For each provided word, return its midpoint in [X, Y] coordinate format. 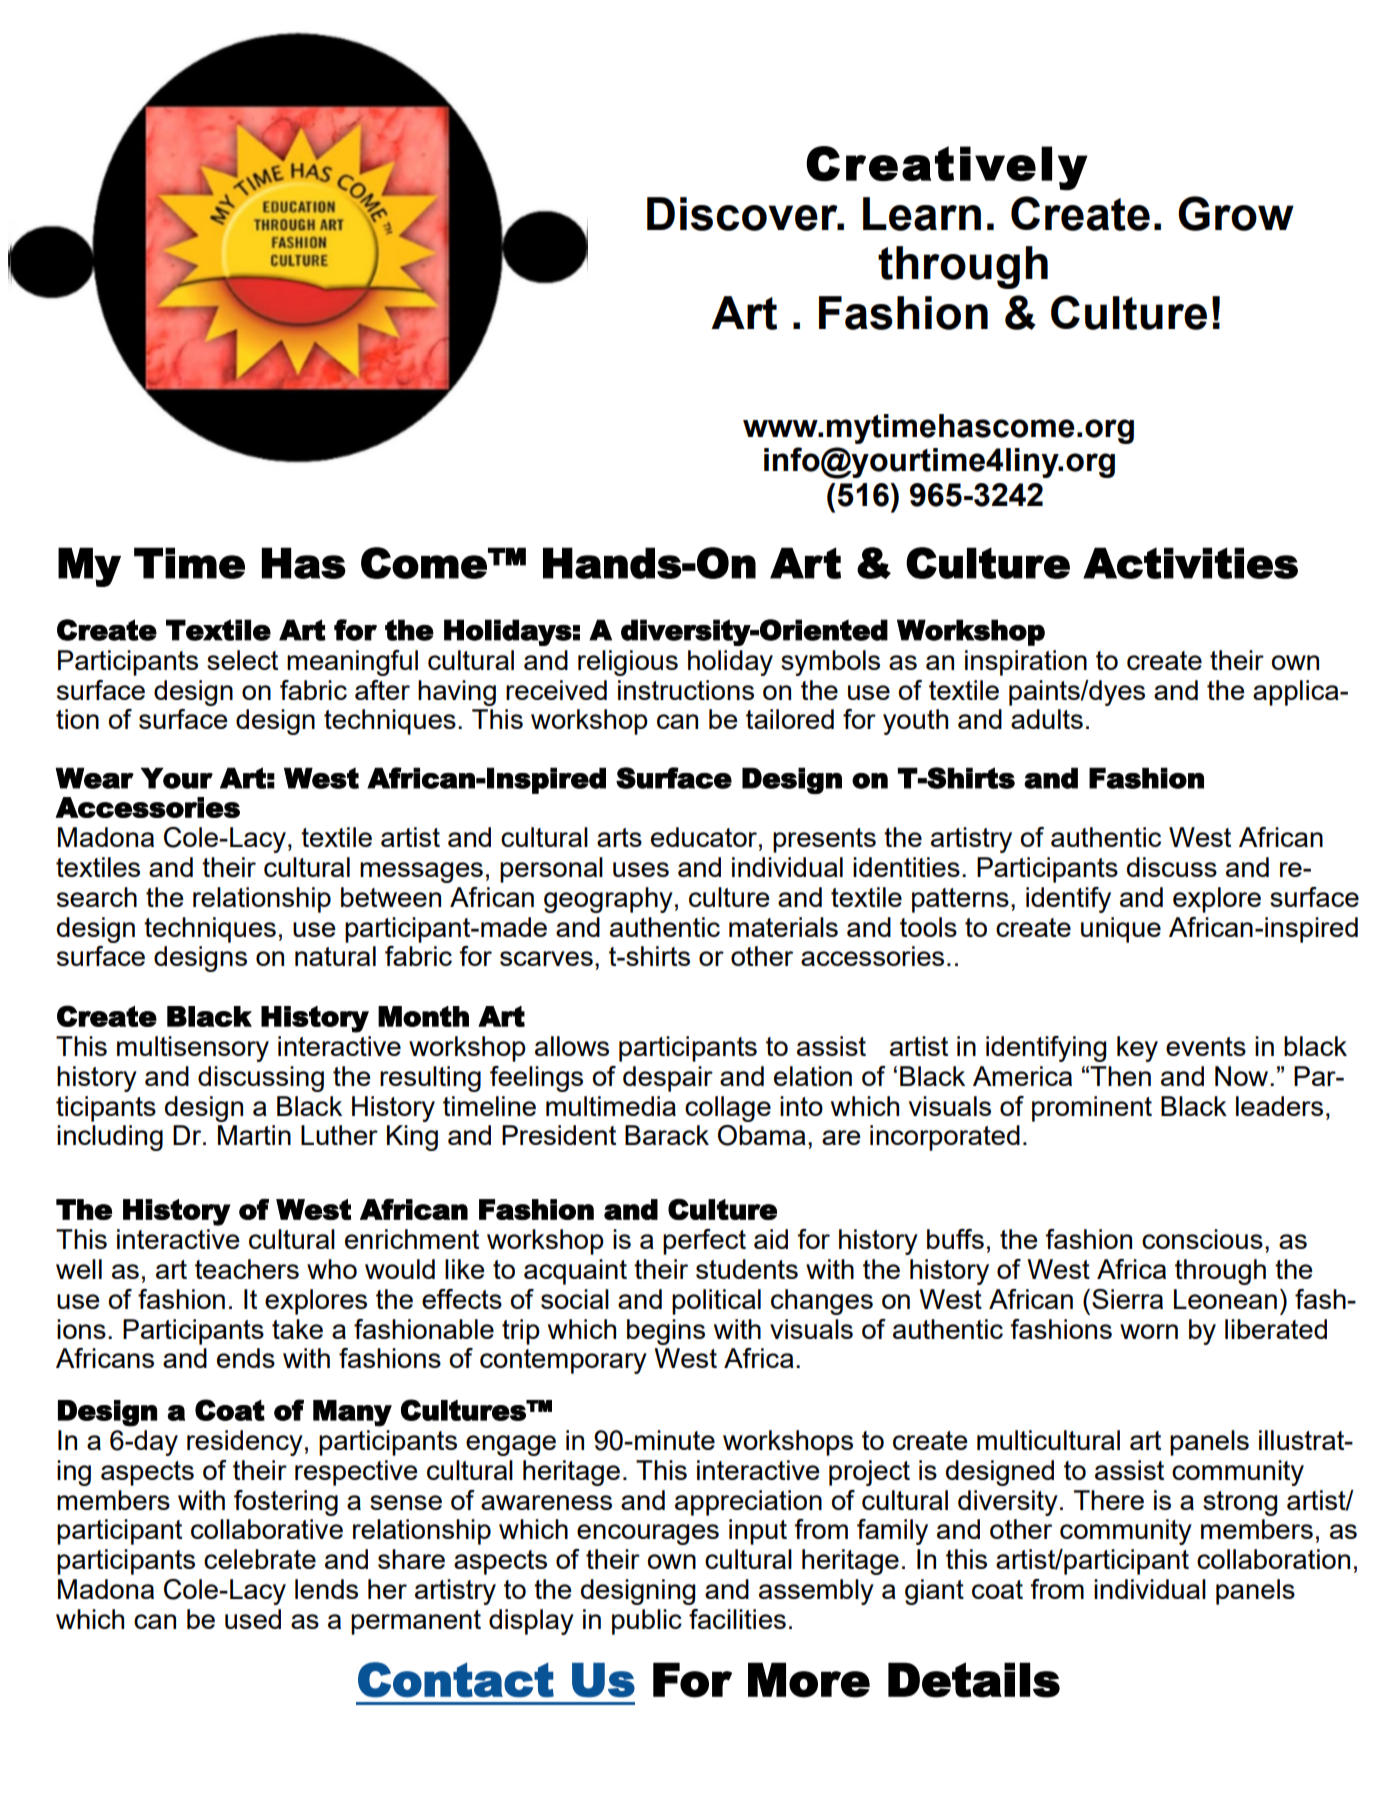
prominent [1092, 1109]
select [242, 660]
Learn [922, 214]
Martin [254, 1135]
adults [1047, 719]
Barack [667, 1135]
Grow [1236, 213]
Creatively [947, 168]
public [647, 1622]
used [253, 1619]
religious [628, 663]
